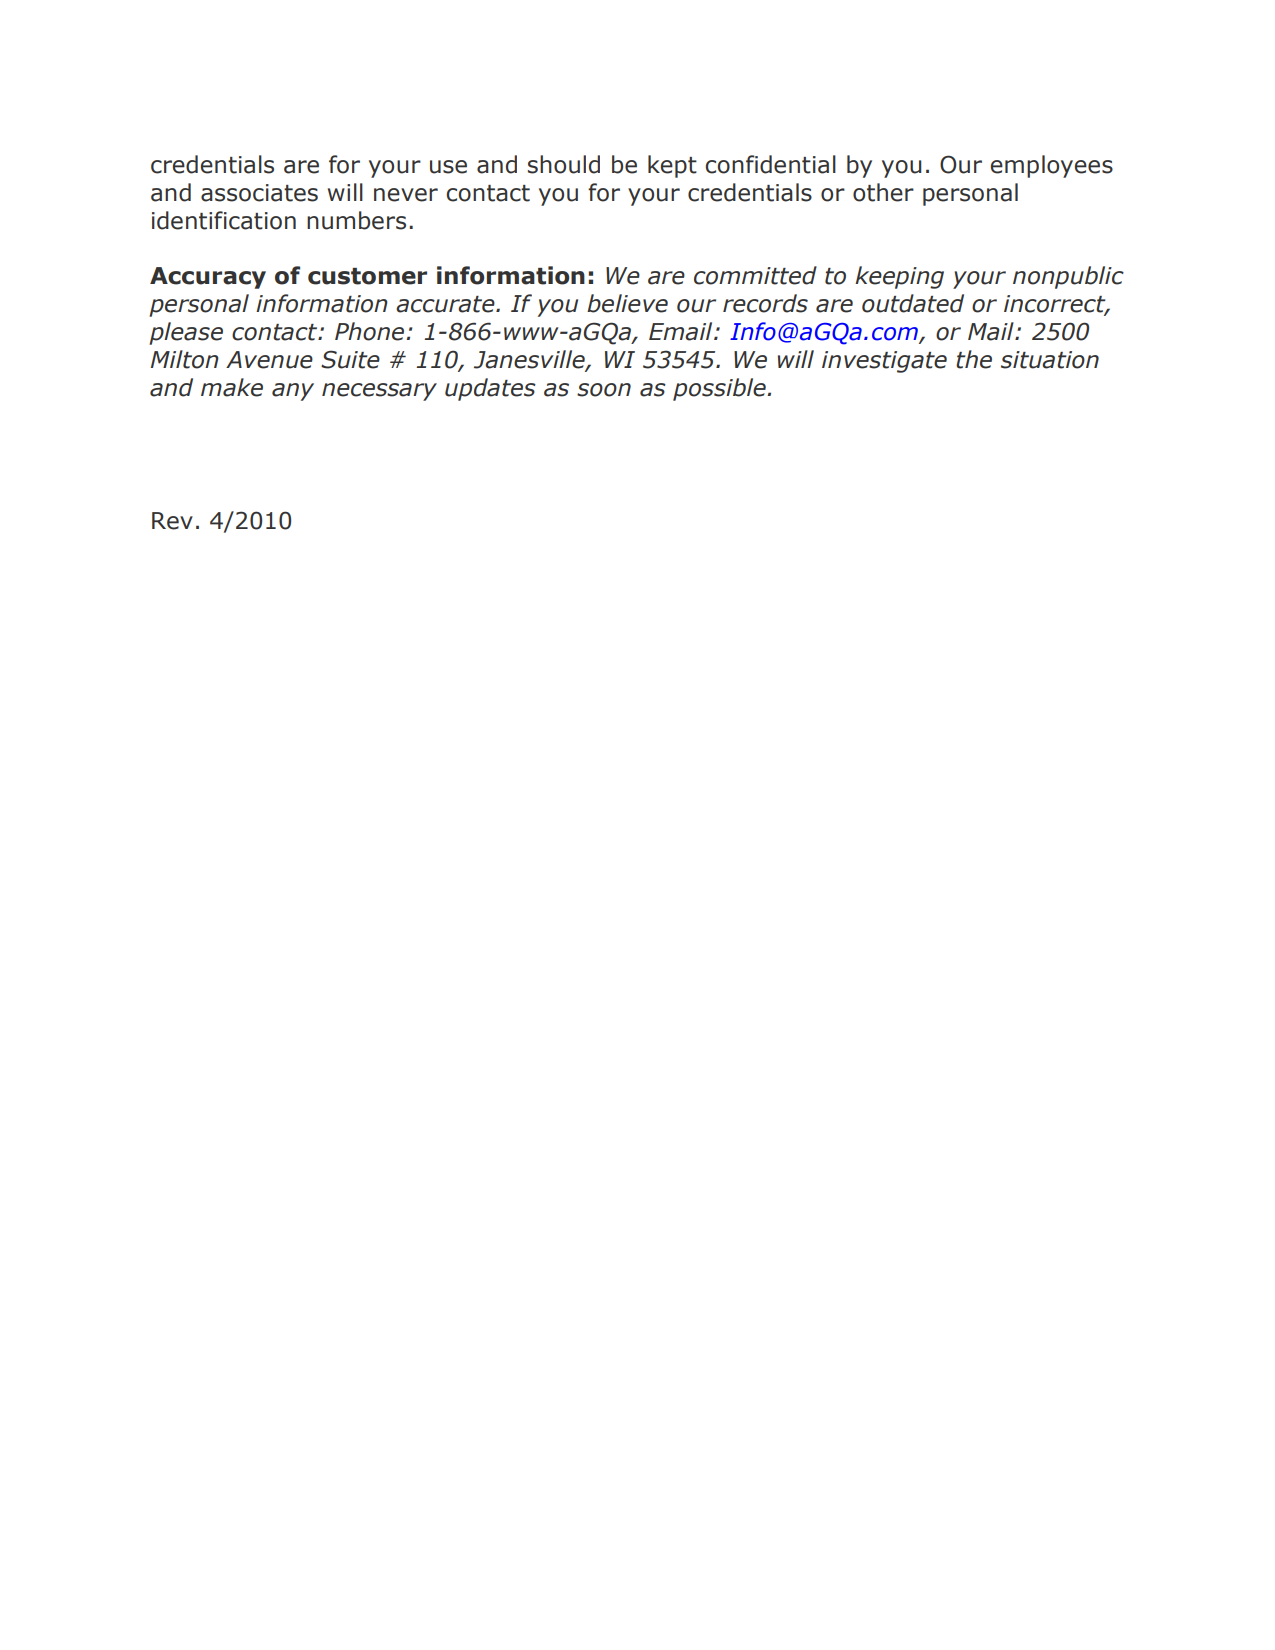 This page has height=1650, width=1275. I want to click on believe, so click(627, 303).
